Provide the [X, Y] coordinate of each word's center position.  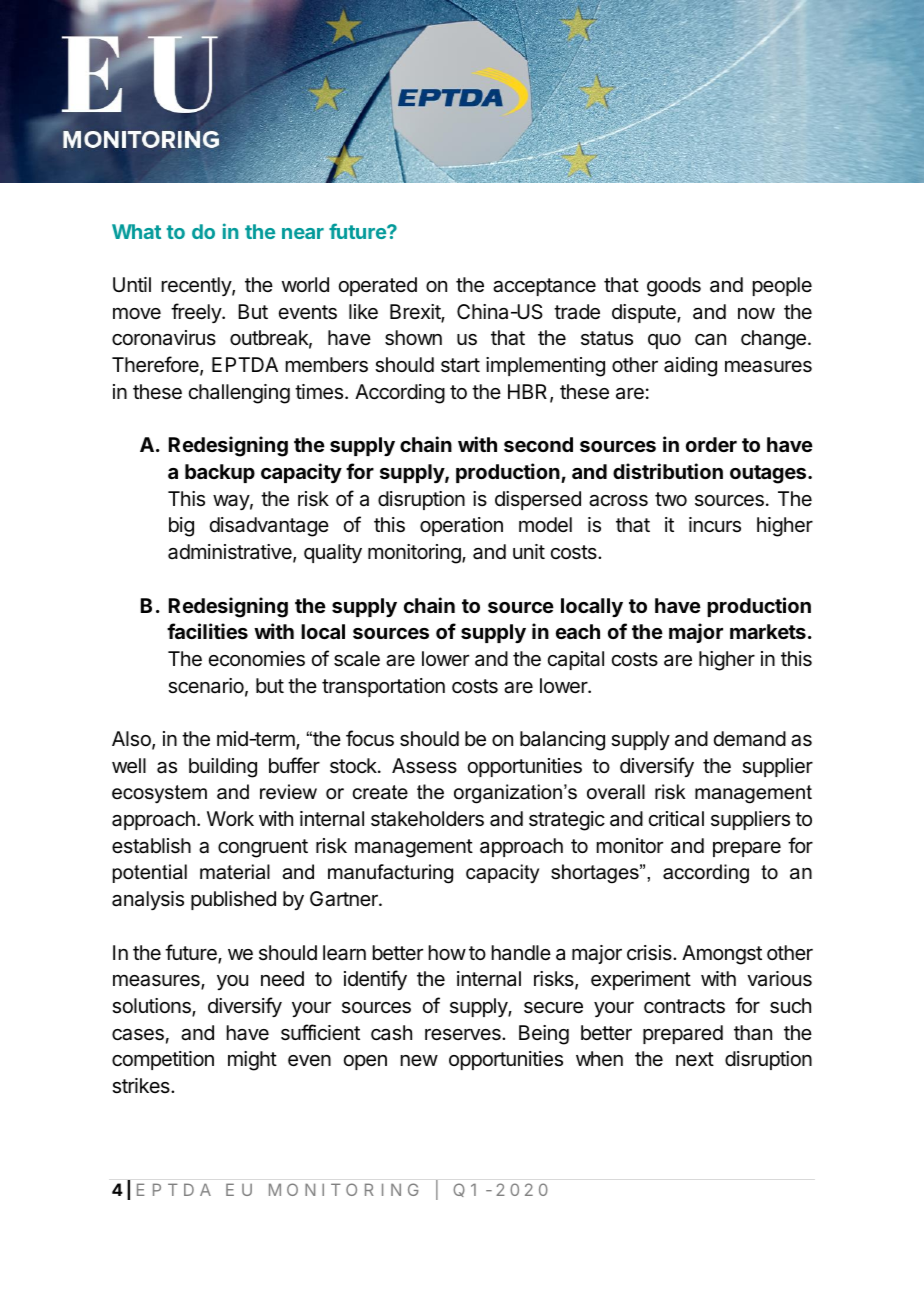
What [136, 231]
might [252, 1061]
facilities [207, 631]
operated [378, 286]
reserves [464, 1035]
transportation [383, 687]
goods [674, 287]
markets [768, 631]
